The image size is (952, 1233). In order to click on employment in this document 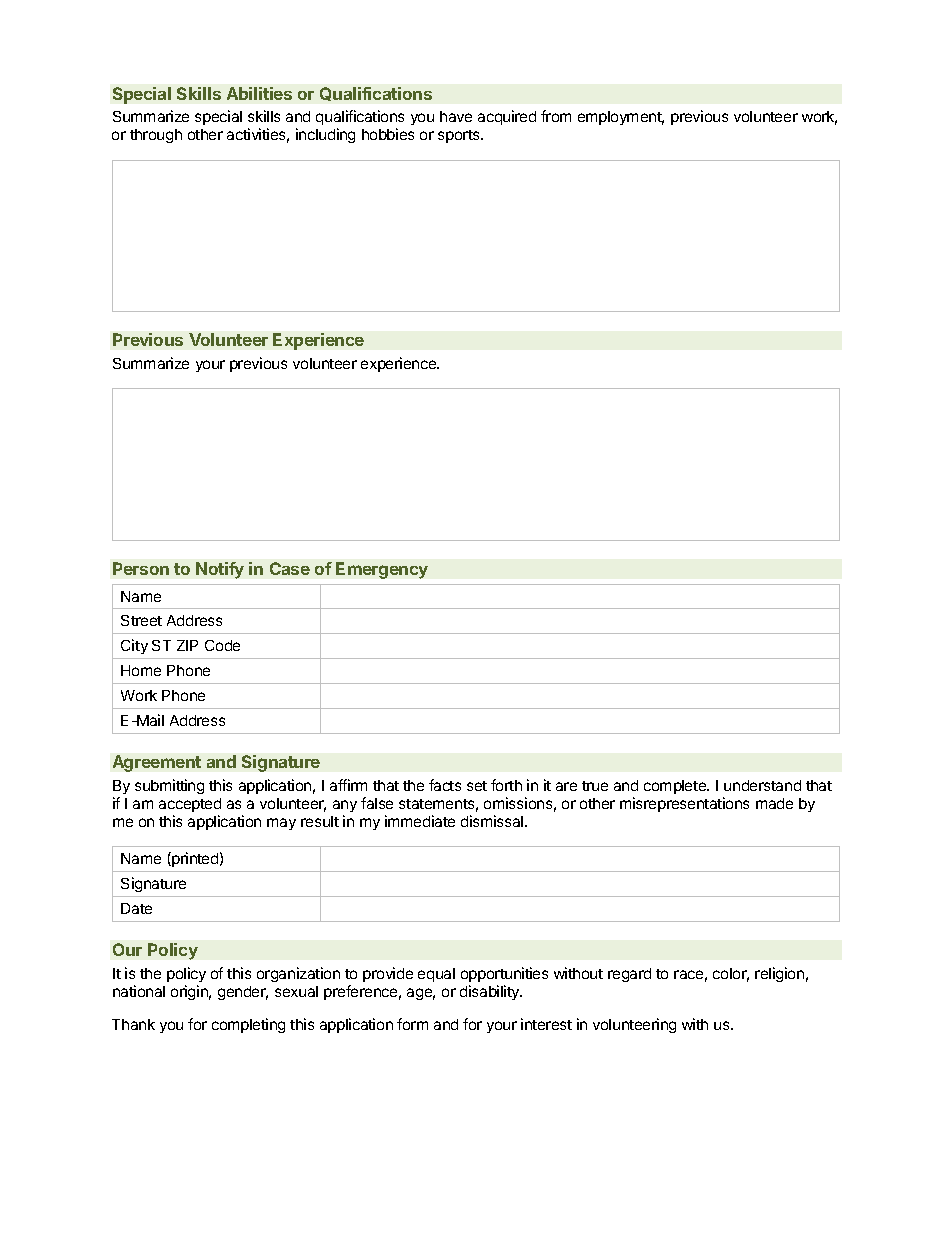, I will do `click(621, 118)`.
